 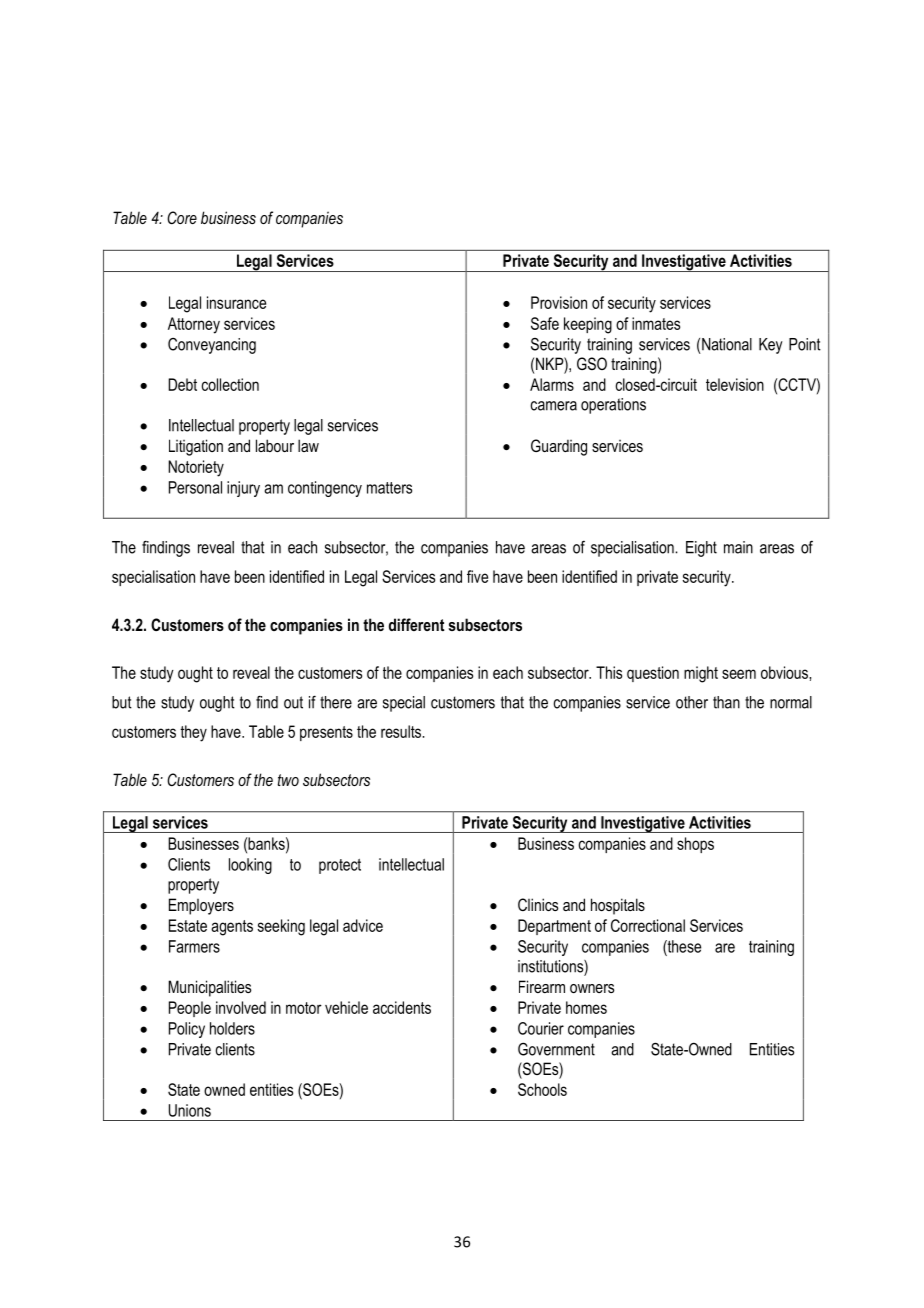 What do you see at coordinates (559, 302) in the screenshot?
I see `Provision` at bounding box center [559, 302].
